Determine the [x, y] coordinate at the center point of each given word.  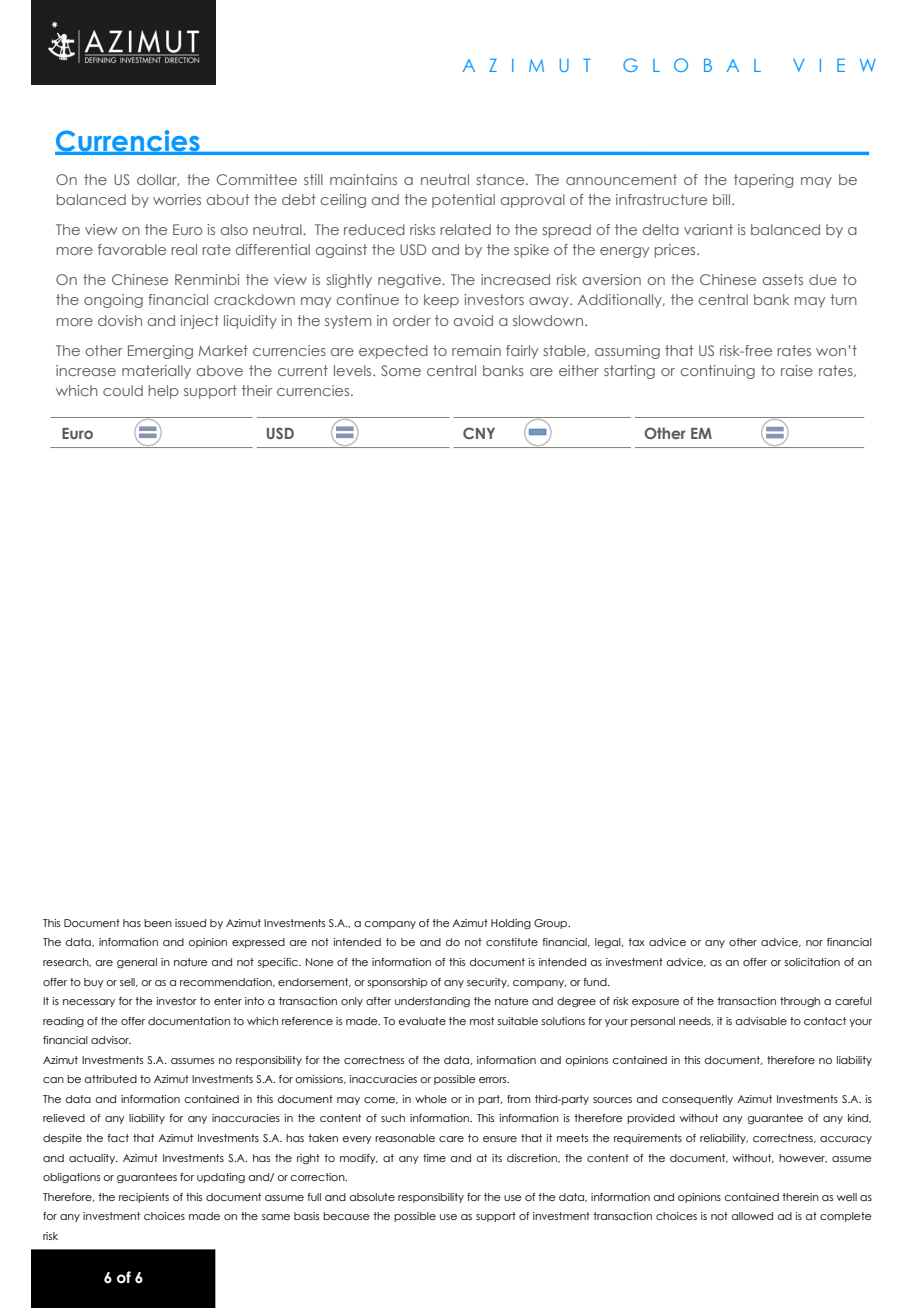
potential [463, 201]
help [163, 392]
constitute [512, 942]
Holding [511, 924]
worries [177, 199]
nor [814, 943]
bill [723, 199]
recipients [144, 1198]
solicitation [812, 962]
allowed [752, 1216]
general [137, 963]
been [158, 923]
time [434, 1158]
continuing [717, 372]
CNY [479, 433]
